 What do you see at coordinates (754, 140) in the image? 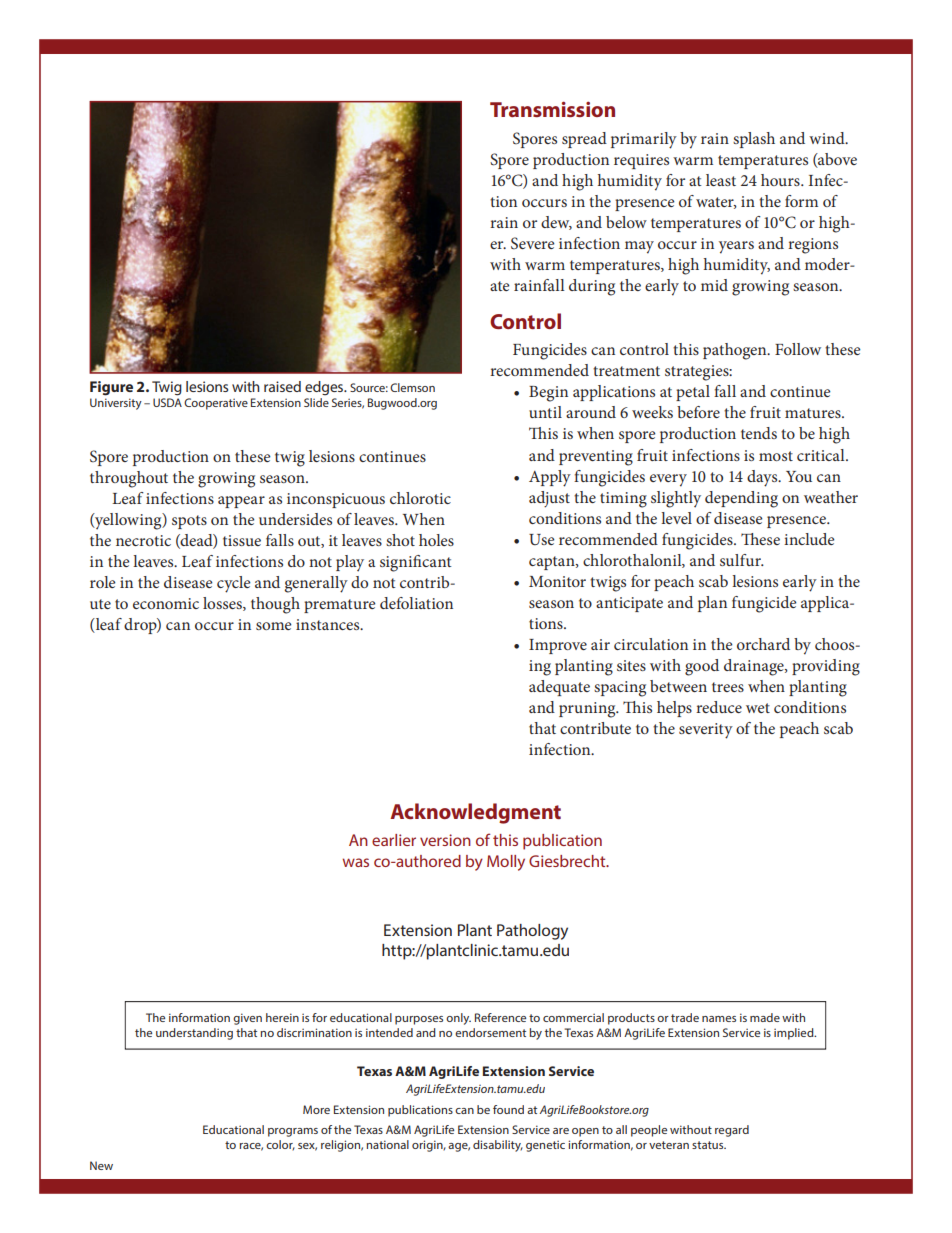
I see `splash` at bounding box center [754, 140].
